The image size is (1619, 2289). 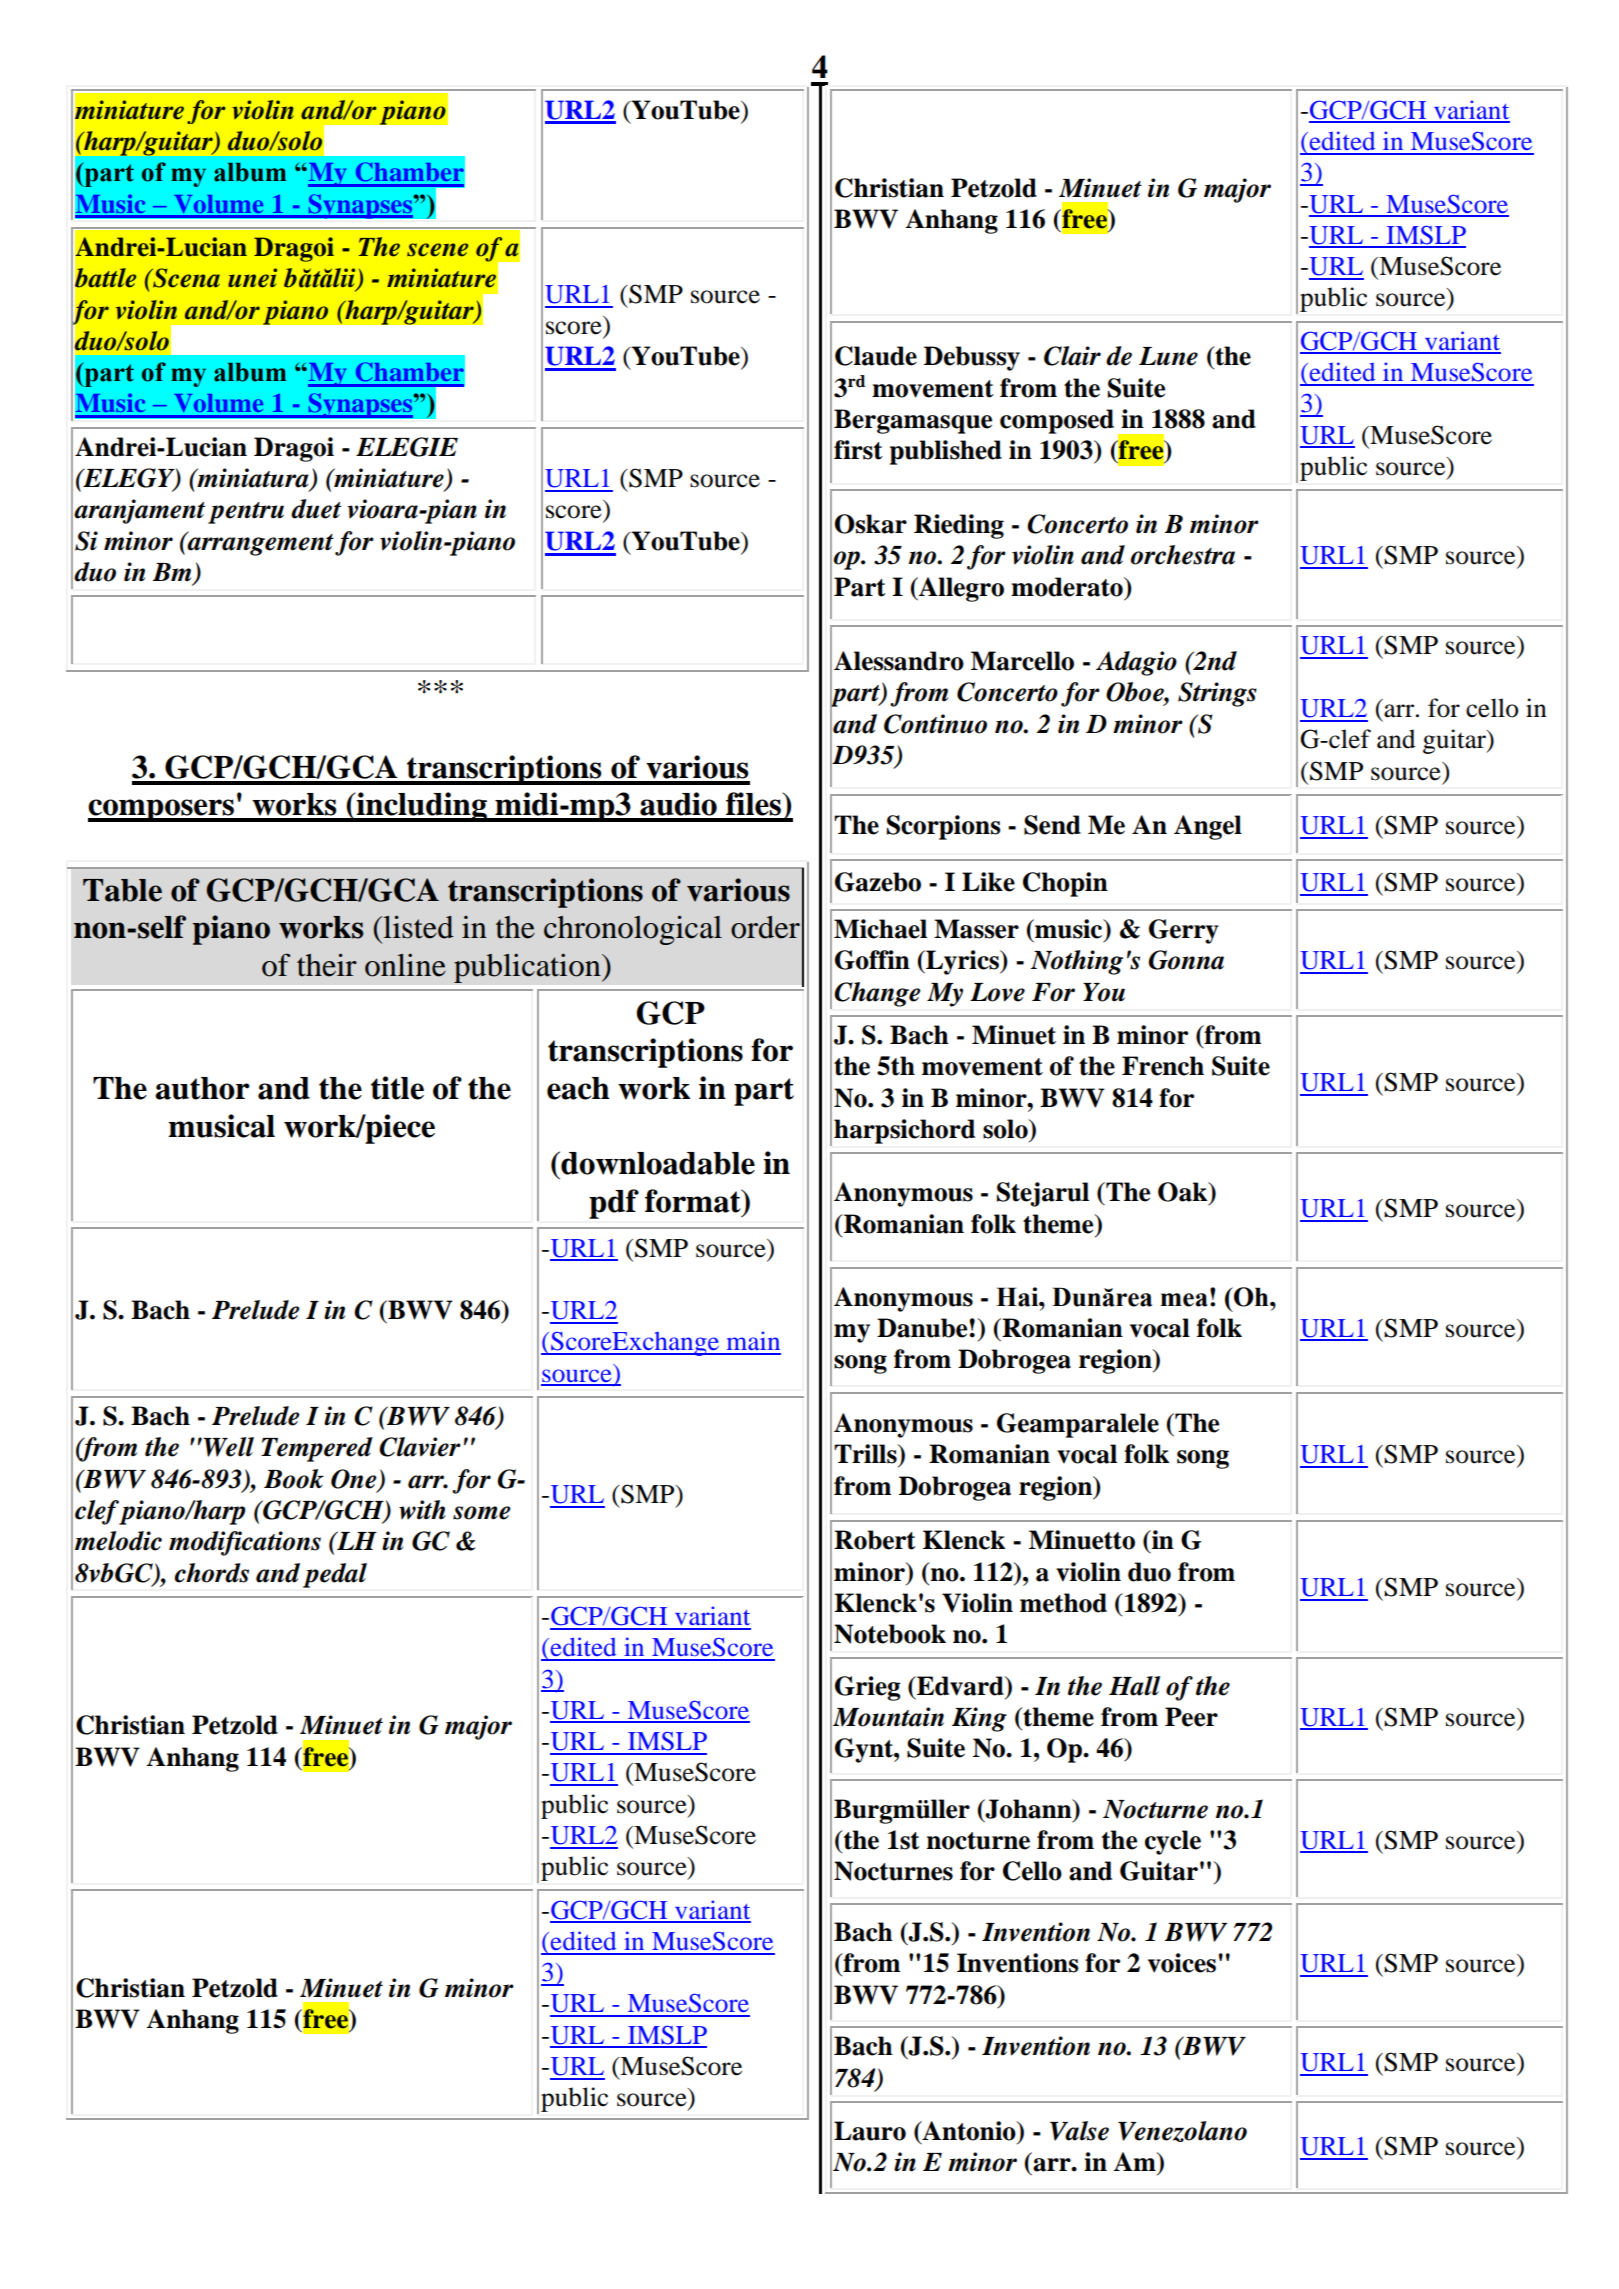 What do you see at coordinates (211, 1573) in the page?
I see `chords` at bounding box center [211, 1573].
